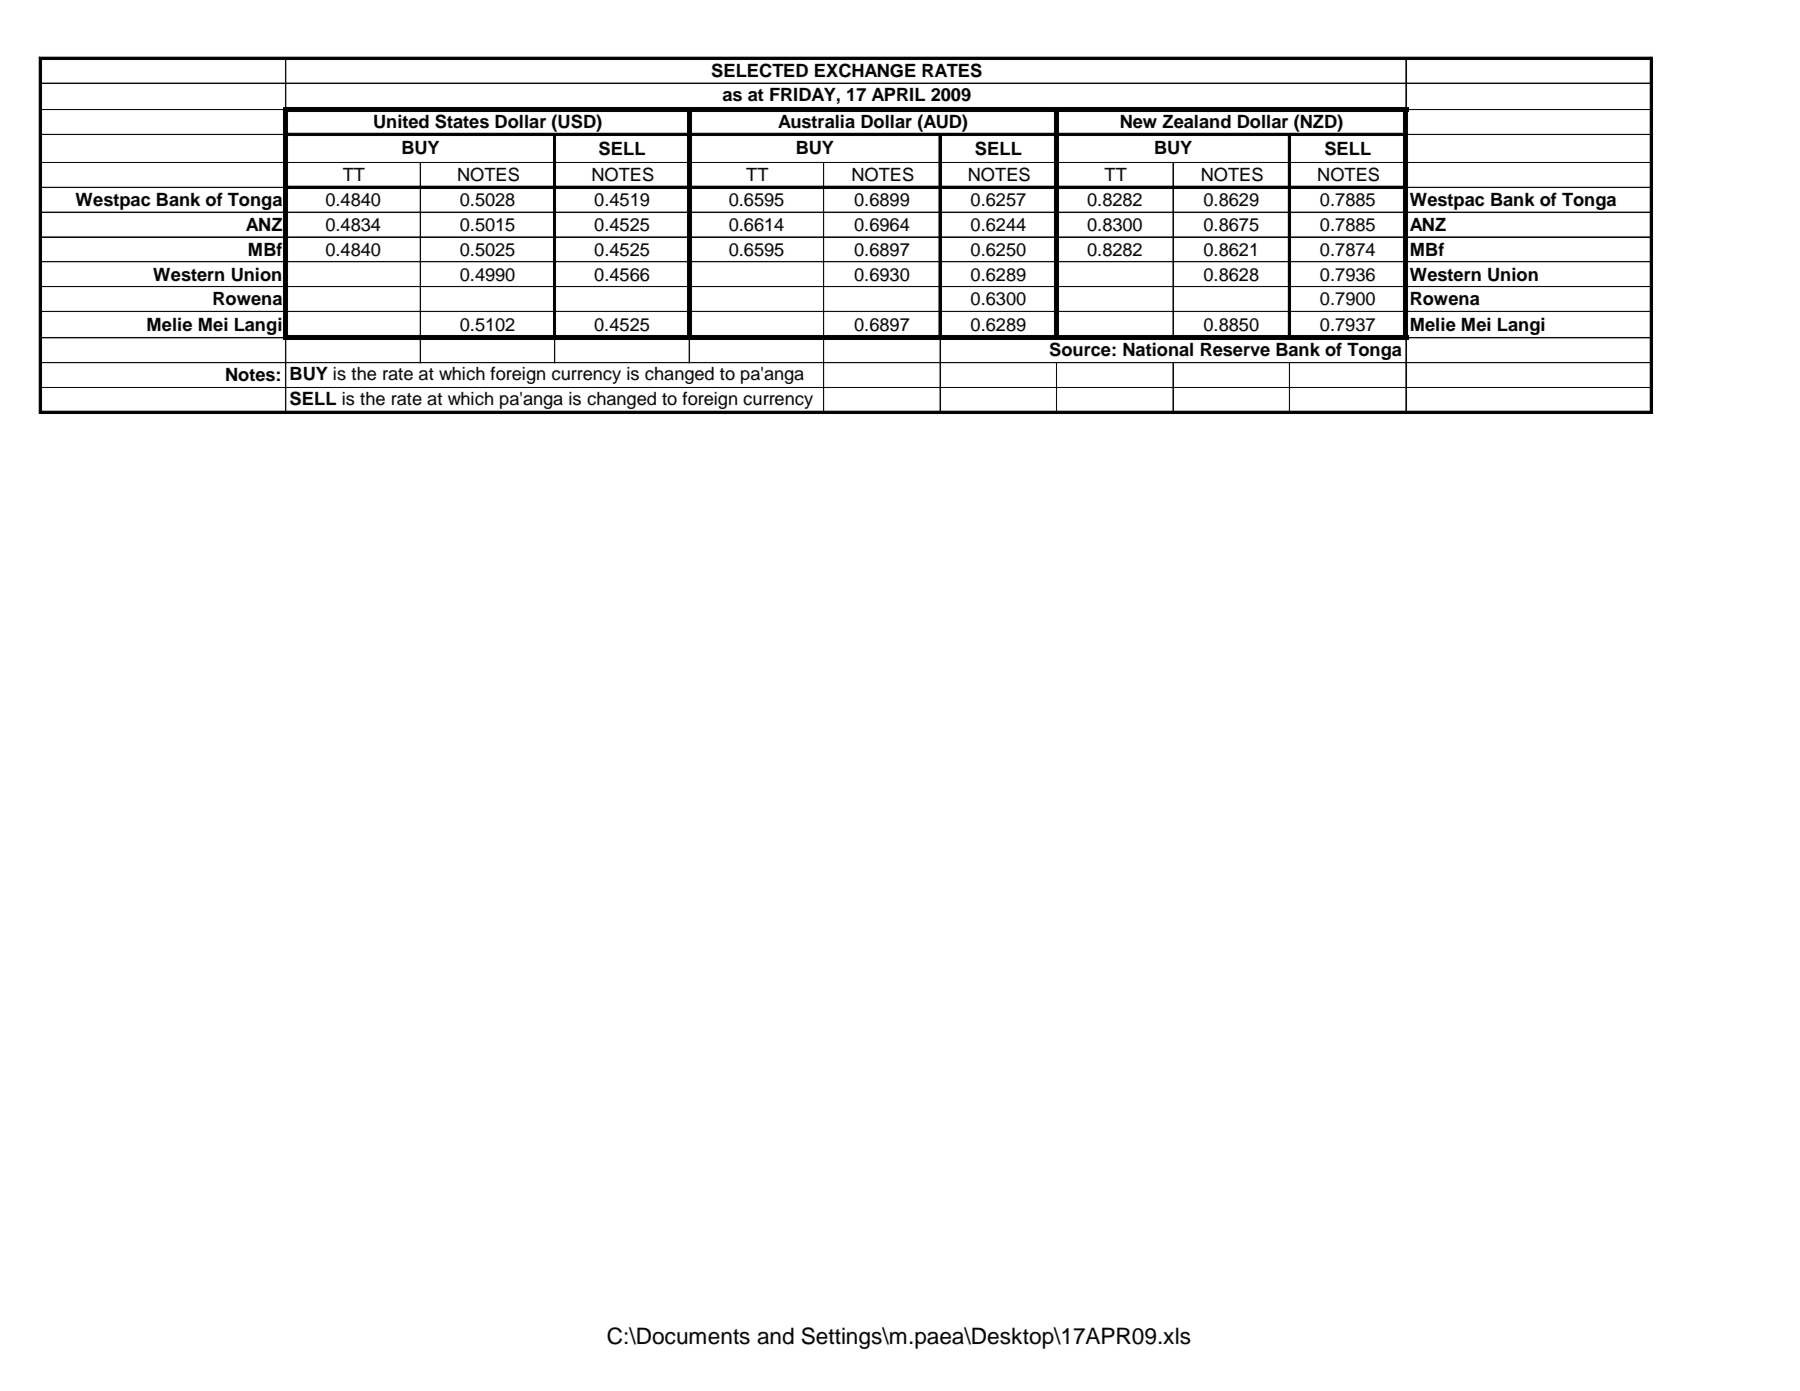 The width and height of the page is (1800, 1391). What do you see at coordinates (759, 70) in the page?
I see `SELECTED` at bounding box center [759, 70].
